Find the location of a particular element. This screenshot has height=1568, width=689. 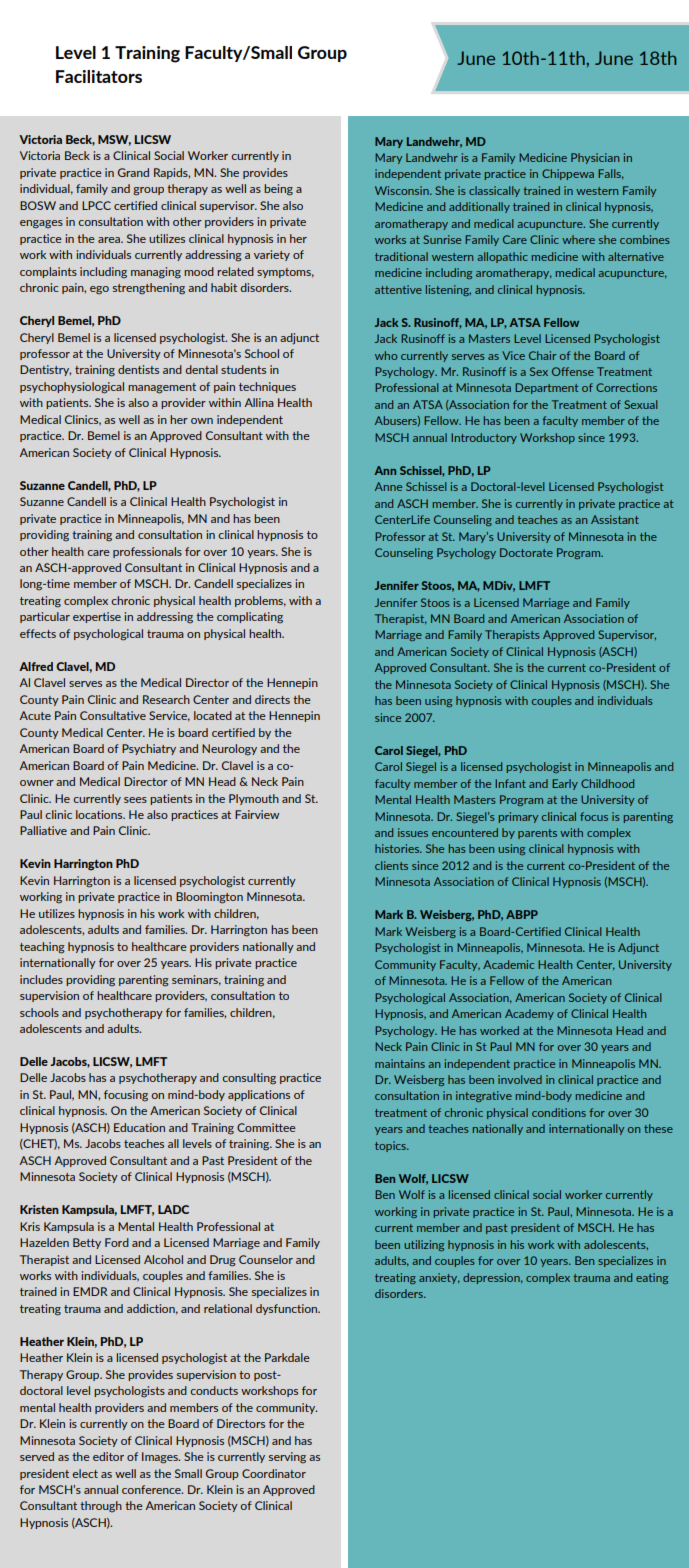

Physician is located at coordinates (595, 158).
